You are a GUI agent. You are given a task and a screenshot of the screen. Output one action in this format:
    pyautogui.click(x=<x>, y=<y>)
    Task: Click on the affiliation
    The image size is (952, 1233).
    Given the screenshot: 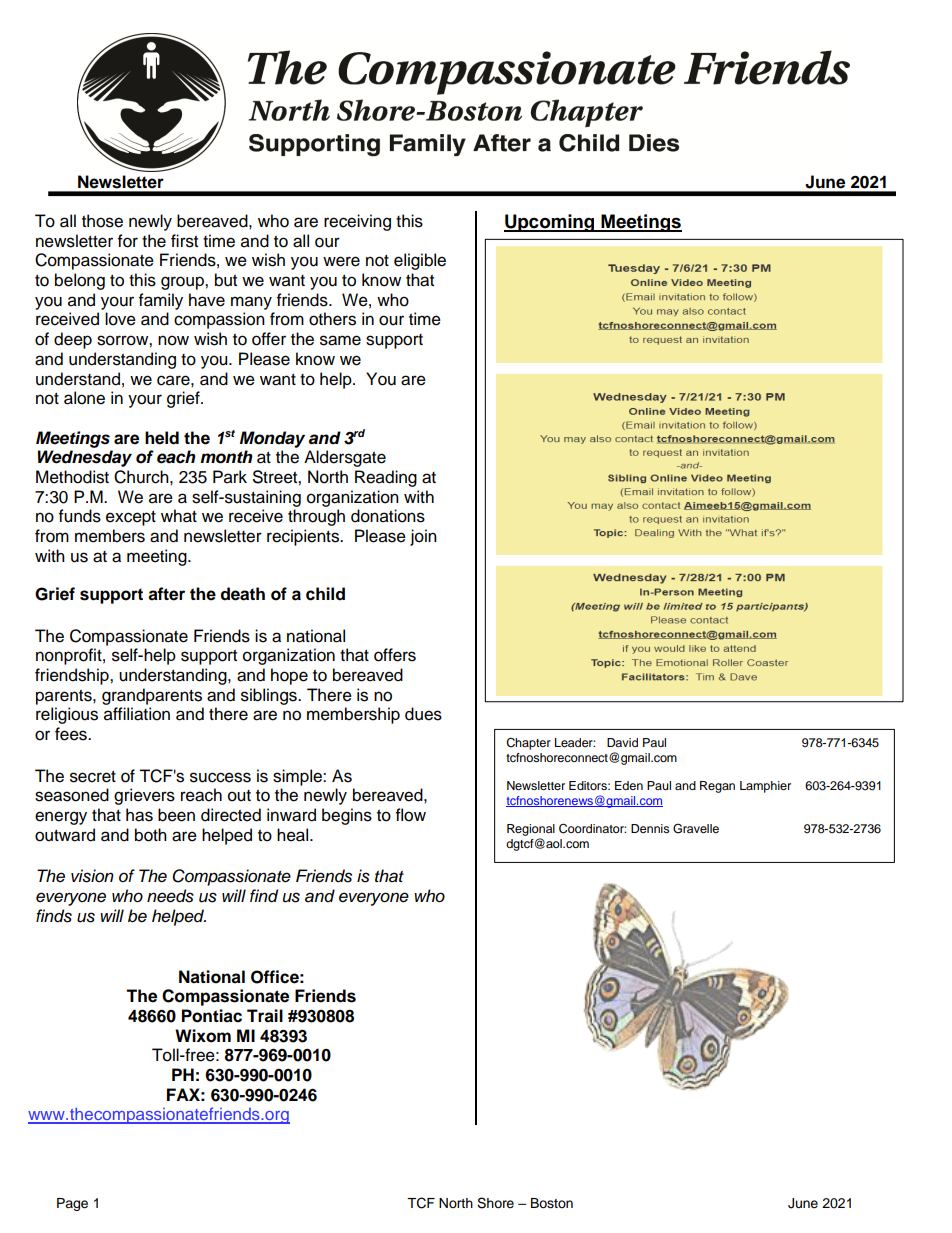 What is the action you would take?
    pyautogui.click(x=137, y=714)
